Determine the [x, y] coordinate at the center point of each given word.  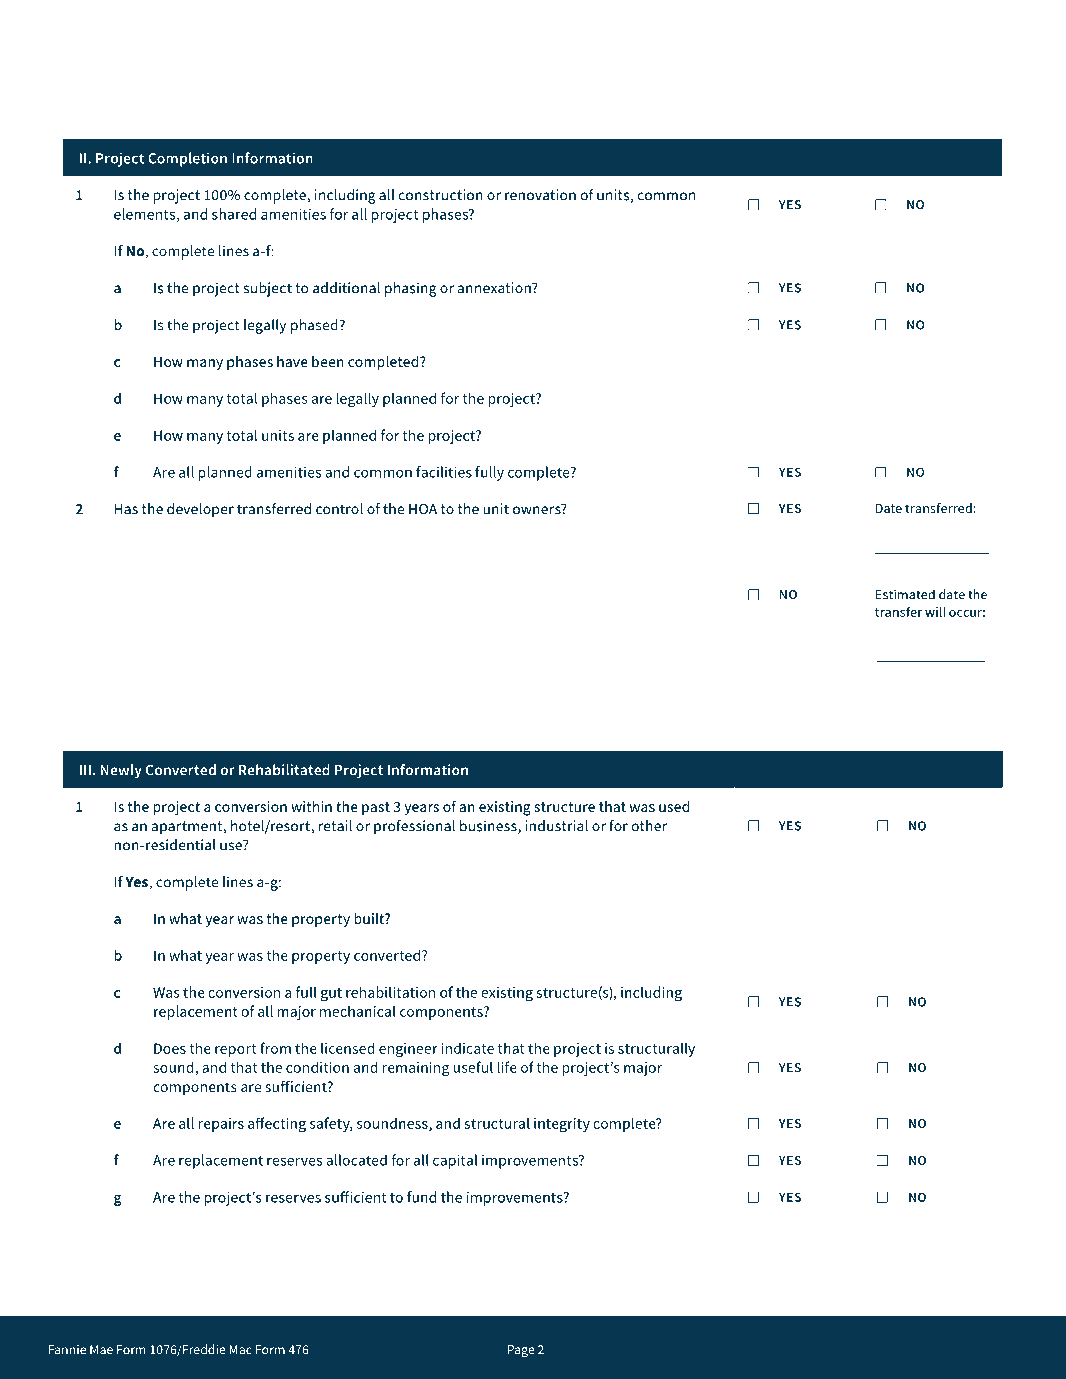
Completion [187, 159]
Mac [240, 1350]
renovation [540, 195]
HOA [423, 509]
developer [200, 510]
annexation [495, 288]
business [489, 827]
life [507, 1067]
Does [170, 1048]
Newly [121, 771]
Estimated [905, 594]
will [935, 612]
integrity [562, 1125]
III [85, 770]
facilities [444, 472]
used [674, 806]
